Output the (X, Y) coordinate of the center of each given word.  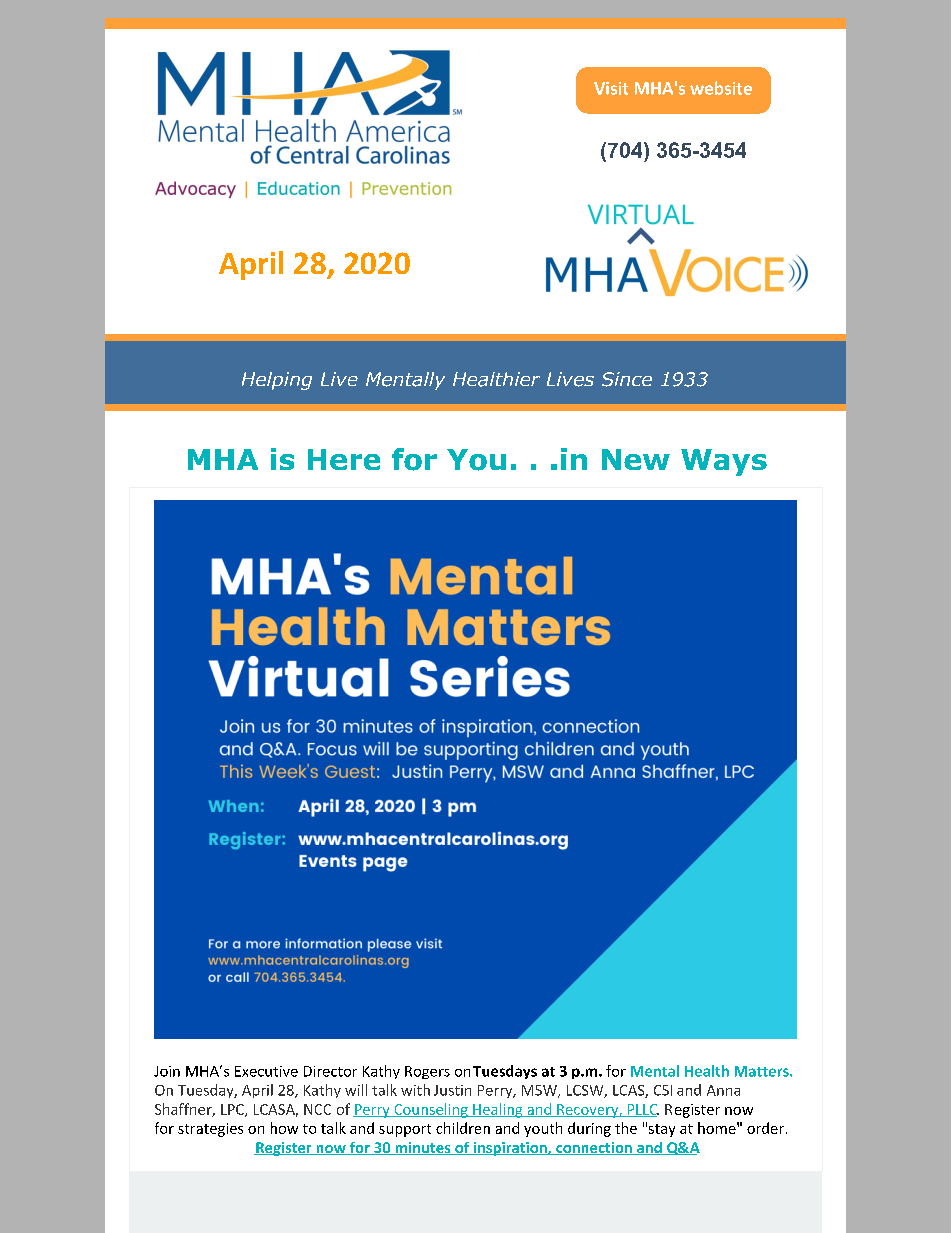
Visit (611, 88)
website (721, 88)
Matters (763, 1071)
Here (344, 459)
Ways (724, 462)
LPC (233, 1110)
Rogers (427, 1072)
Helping (277, 381)
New (636, 459)
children (463, 1128)
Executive (266, 1071)
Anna (723, 1090)
